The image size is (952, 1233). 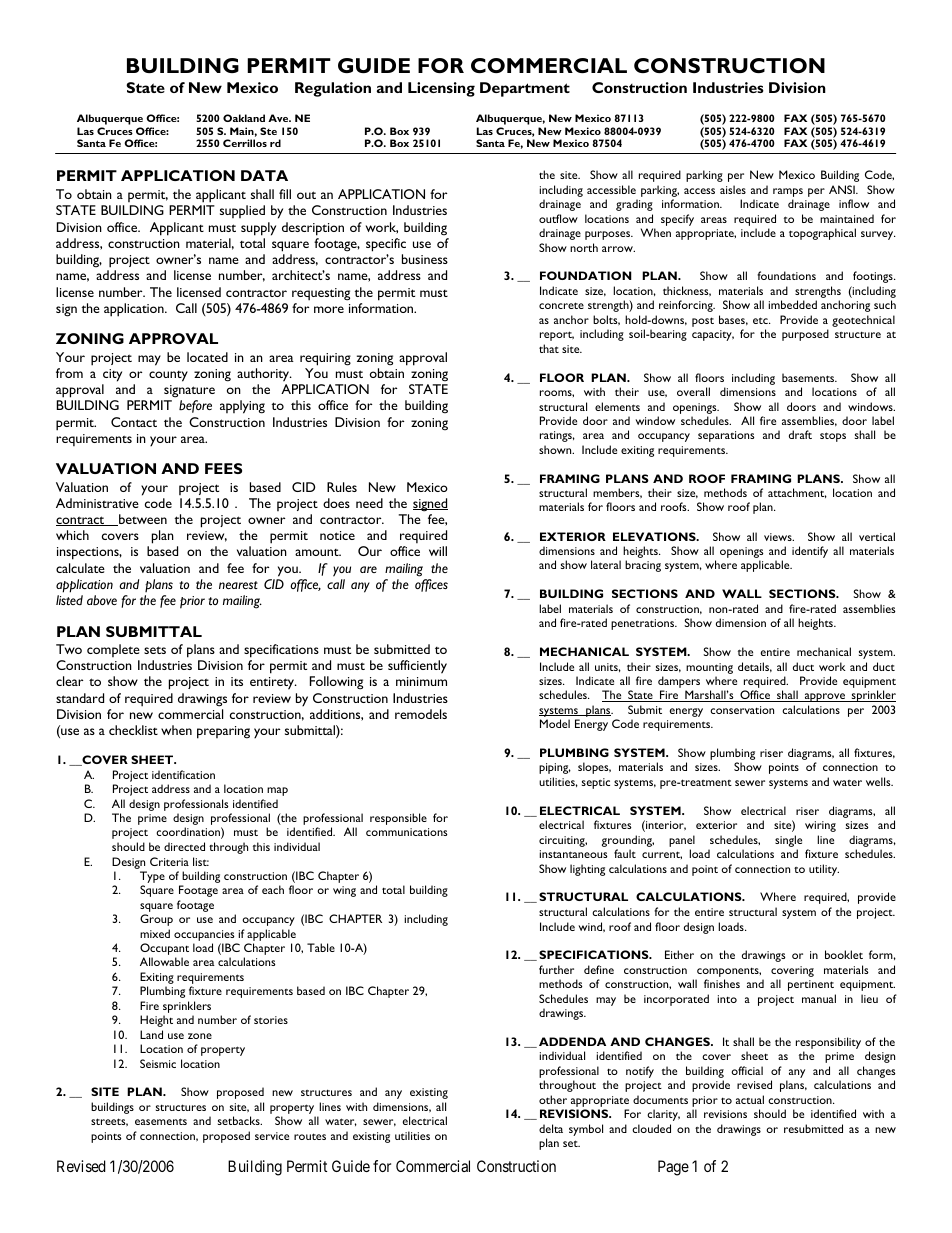 I want to click on DATA, so click(x=264, y=175).
